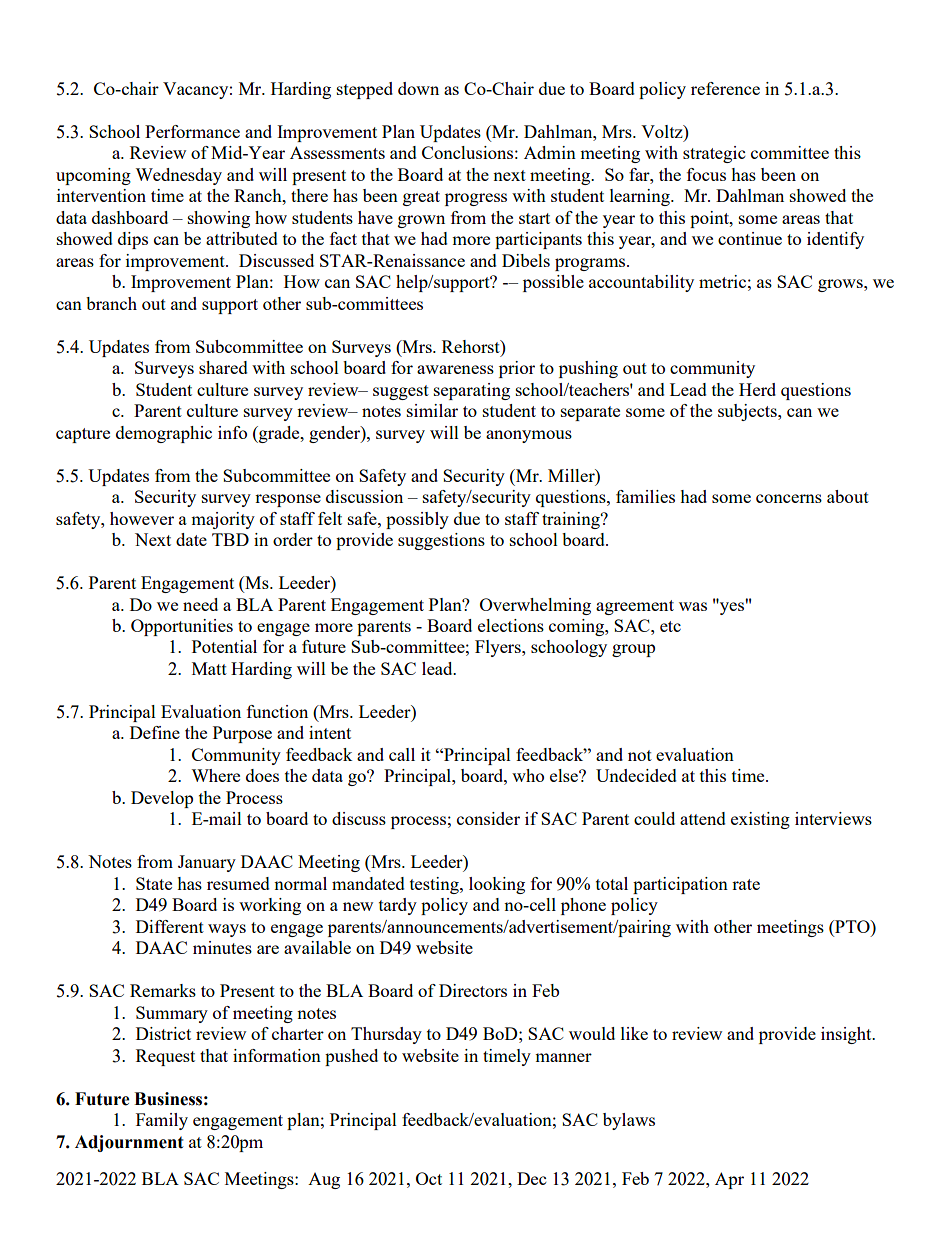 This image has height=1233, width=952. I want to click on demographic, so click(164, 434).
